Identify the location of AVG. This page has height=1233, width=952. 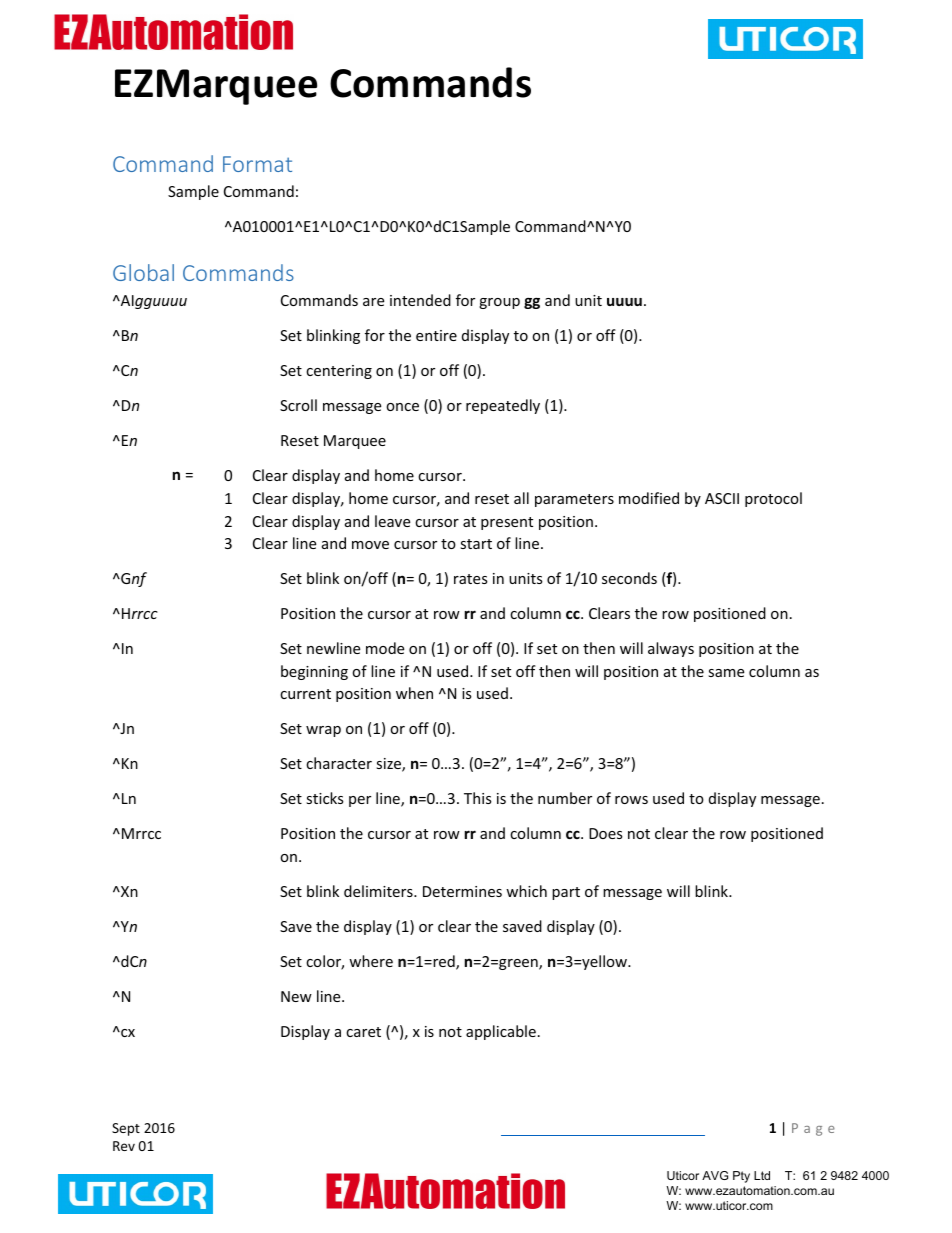
(715, 1175).
